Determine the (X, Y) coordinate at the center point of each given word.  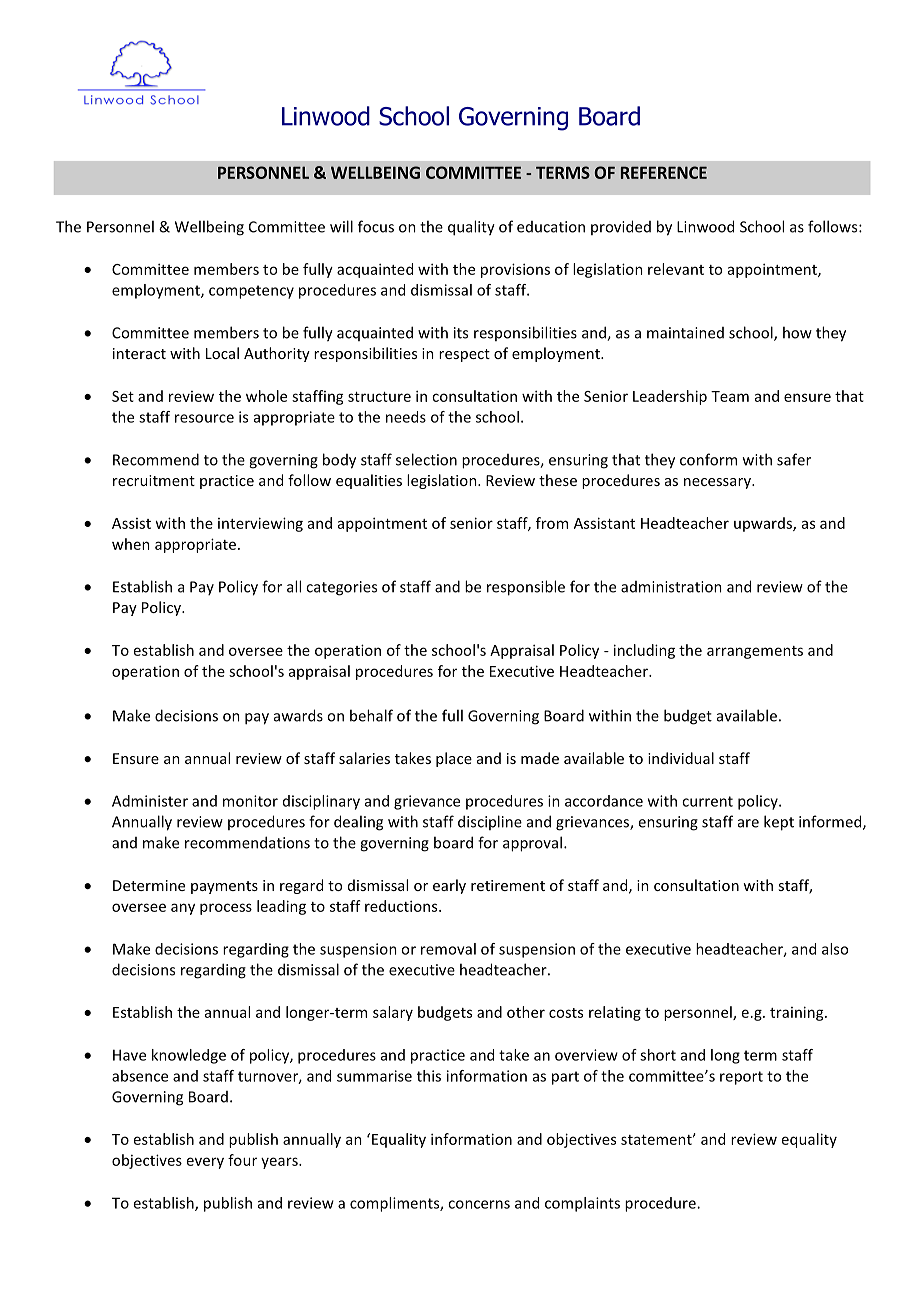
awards (298, 715)
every (205, 1163)
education (551, 227)
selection (426, 459)
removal (448, 949)
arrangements (755, 652)
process (226, 909)
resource (204, 418)
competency (251, 292)
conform (708, 459)
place (454, 759)
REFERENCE (664, 172)
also (835, 949)
